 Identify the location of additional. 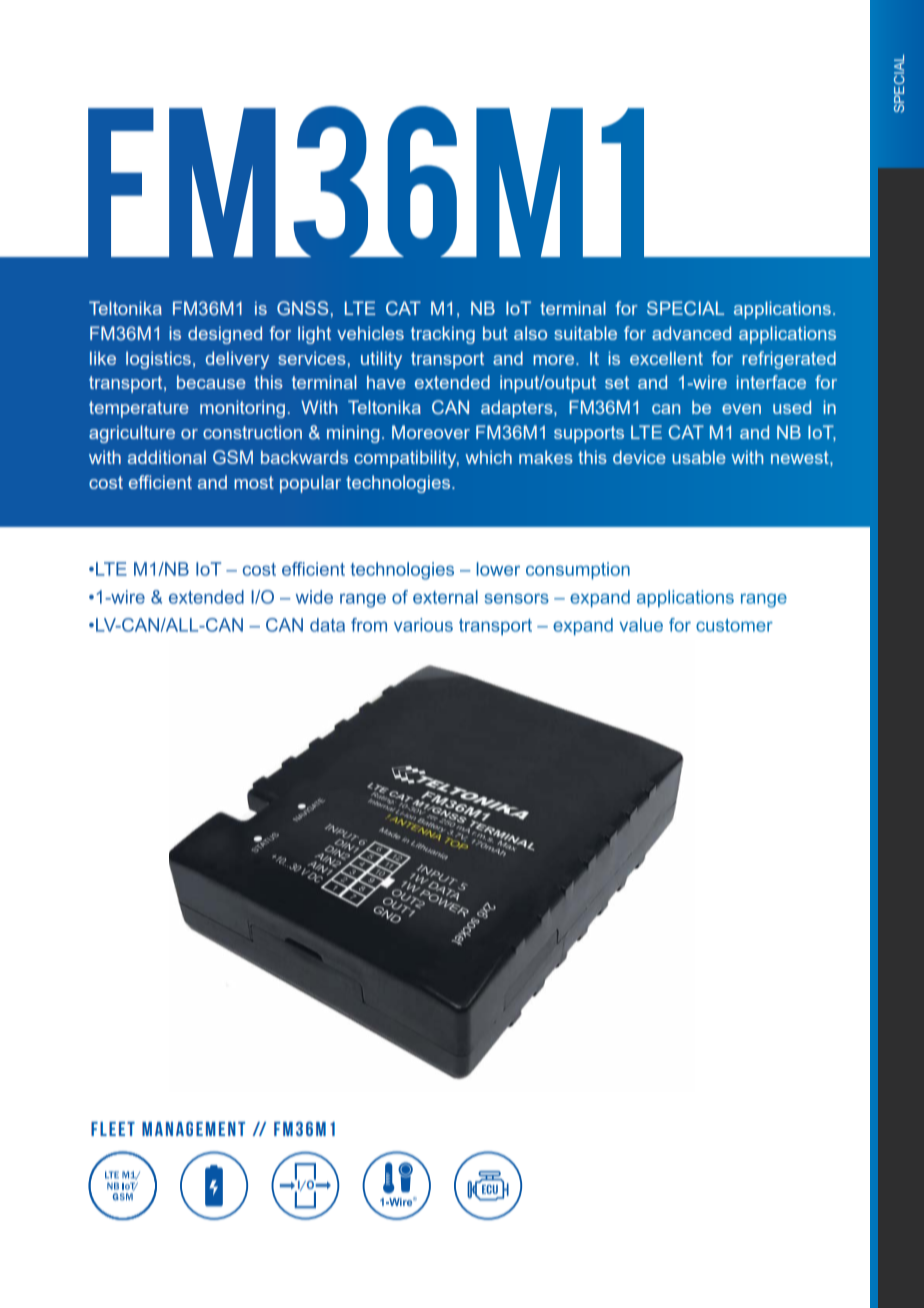
(167, 457).
